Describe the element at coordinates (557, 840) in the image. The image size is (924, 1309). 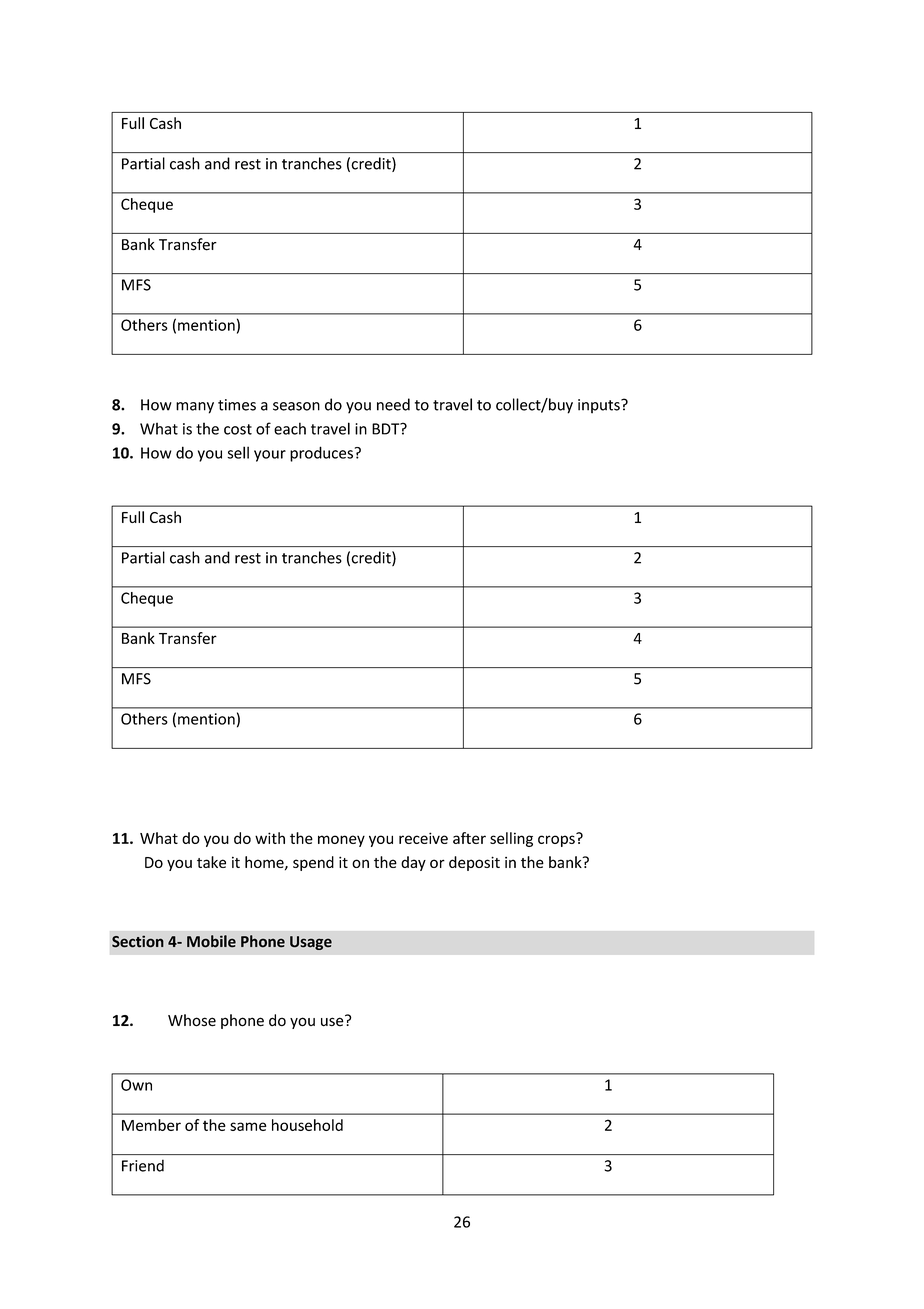
I see `crops` at that location.
